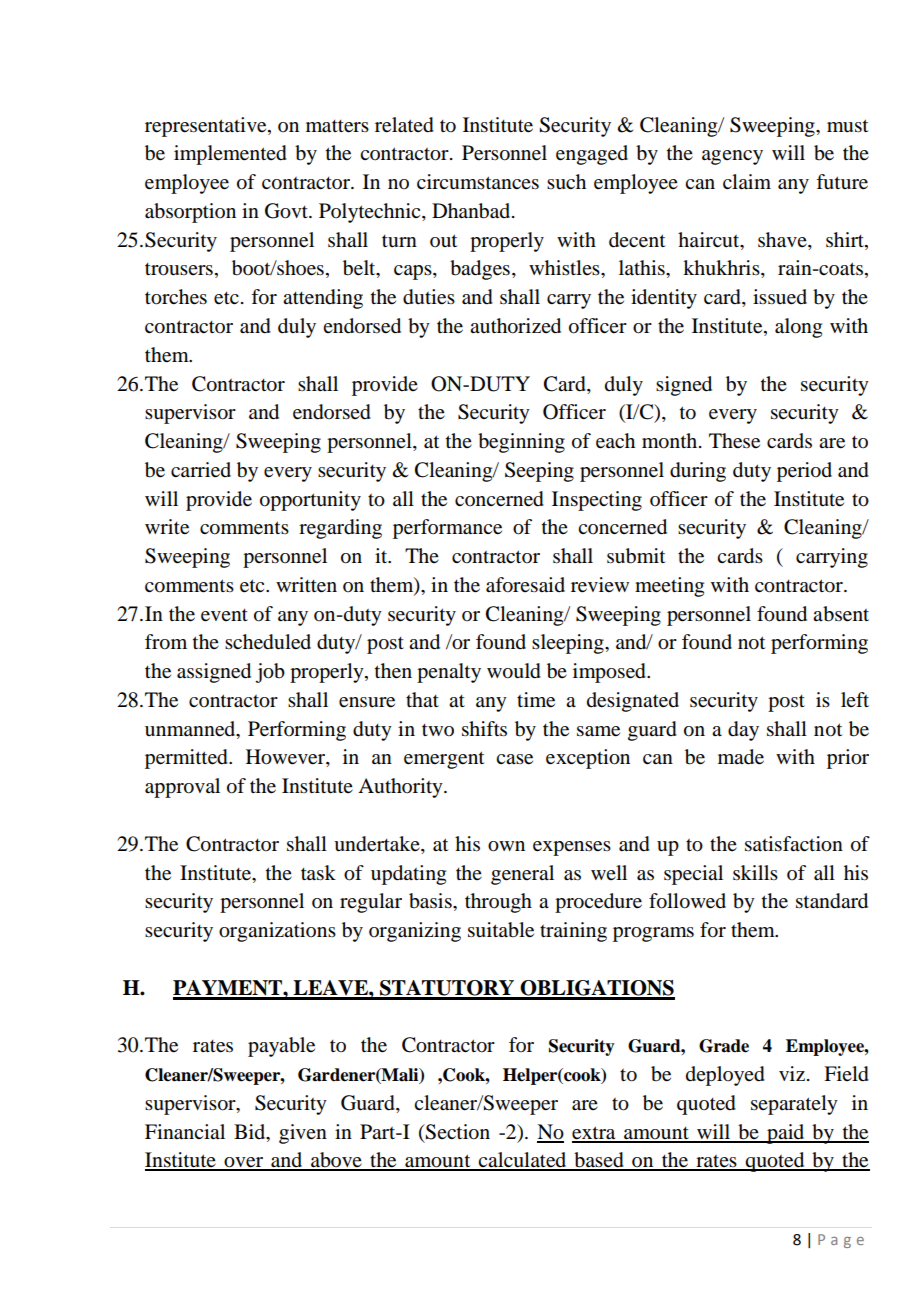  Describe the element at coordinates (794, 844) in the screenshot. I see `satisfaction` at that location.
